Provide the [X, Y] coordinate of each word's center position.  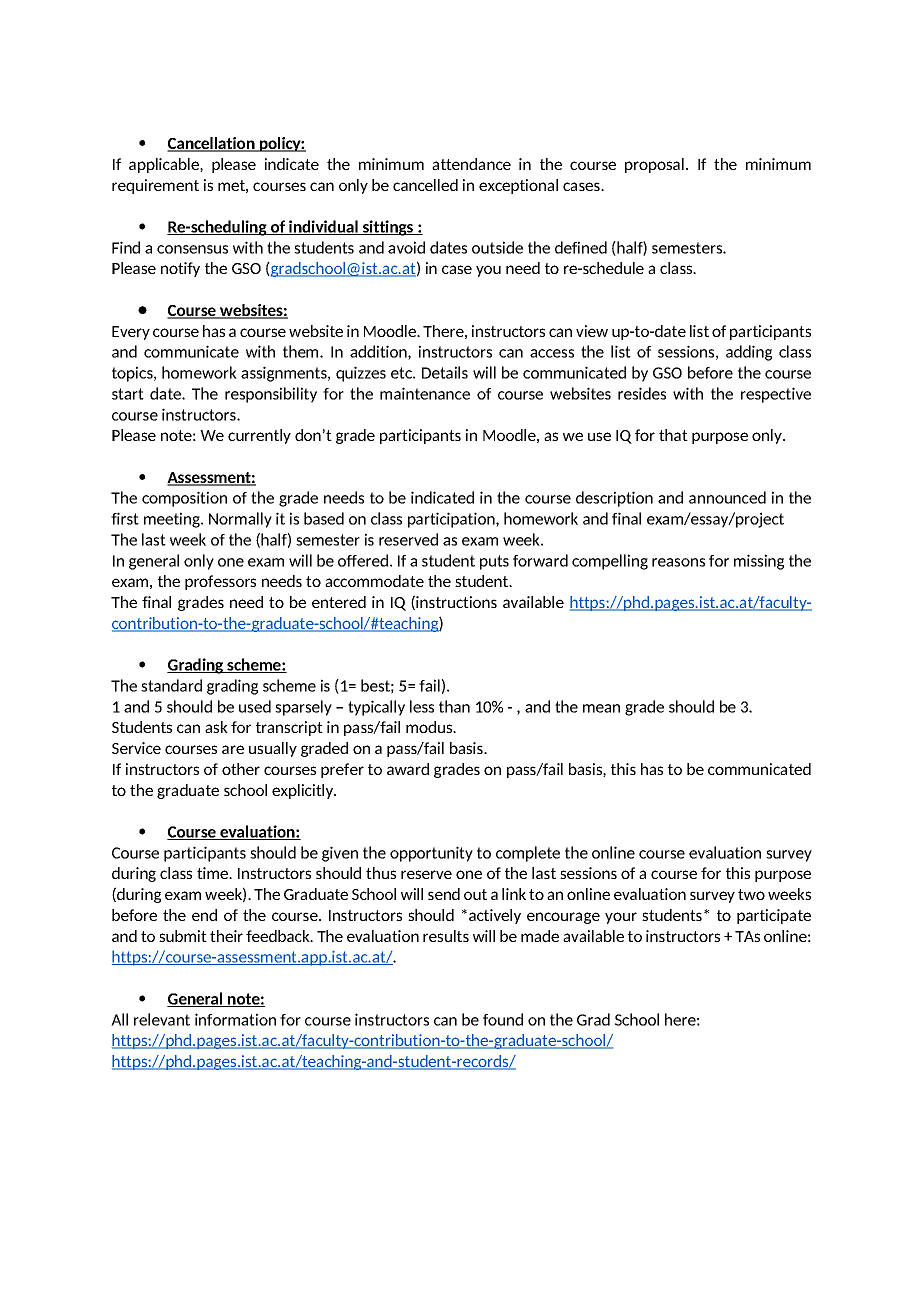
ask [216, 727]
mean [601, 708]
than [454, 706]
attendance [471, 164]
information [235, 1019]
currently [259, 436]
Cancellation [212, 144]
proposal [654, 165]
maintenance [425, 393]
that [673, 435]
